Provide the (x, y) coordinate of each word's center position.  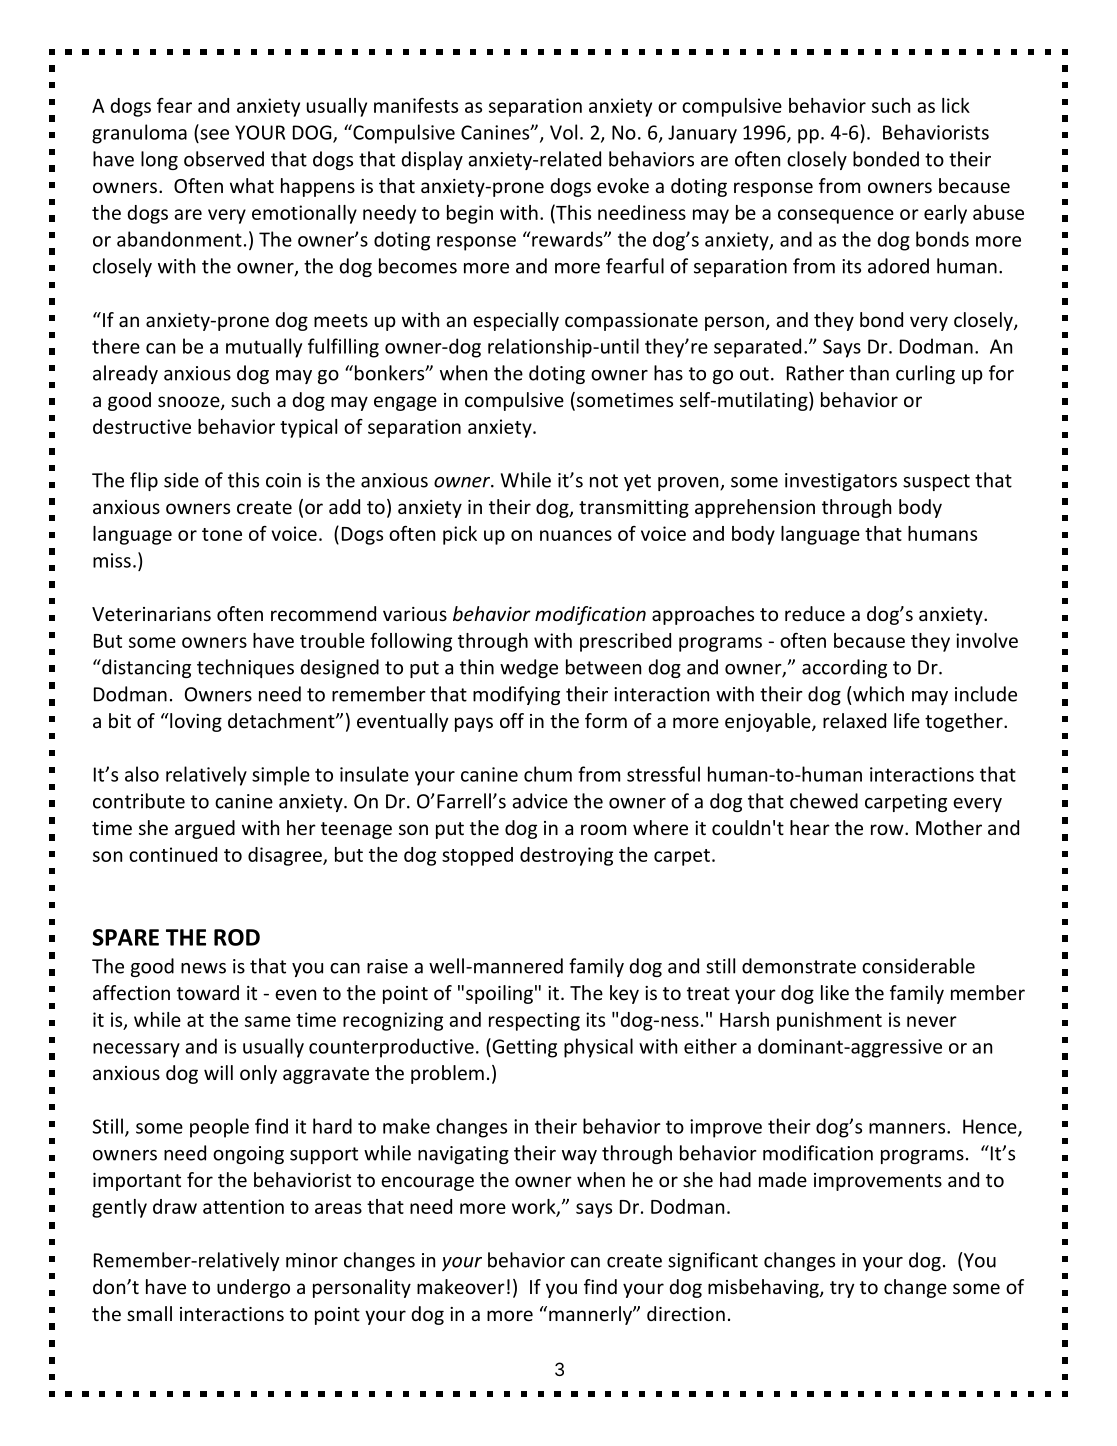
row (888, 829)
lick (956, 105)
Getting (523, 1048)
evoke (623, 185)
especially (516, 321)
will (218, 1072)
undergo (253, 1288)
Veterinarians (151, 614)
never (932, 1021)
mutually (264, 348)
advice (540, 801)
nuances (576, 535)
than (869, 373)
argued (205, 829)
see (214, 134)
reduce (815, 613)
